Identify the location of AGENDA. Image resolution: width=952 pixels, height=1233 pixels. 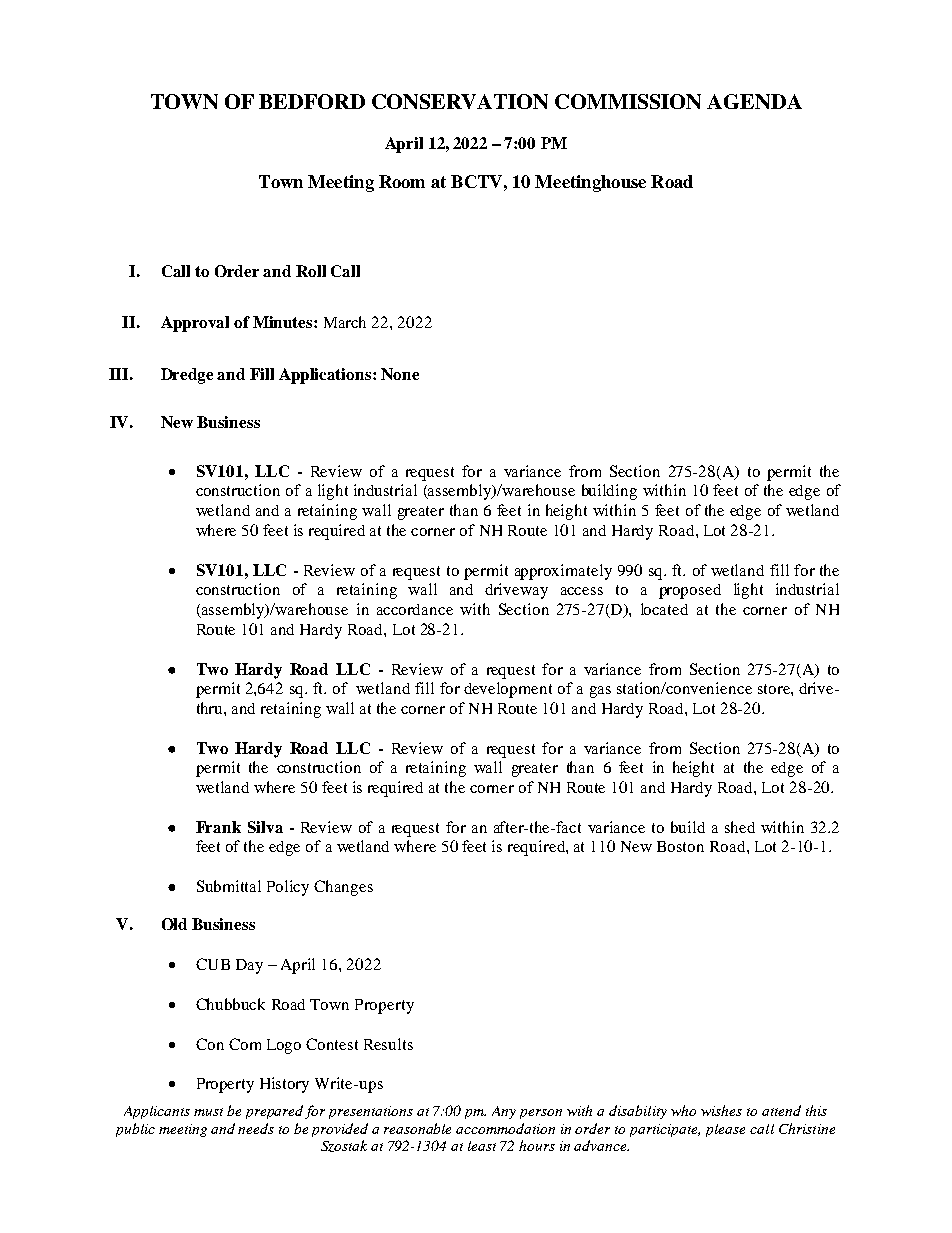
(754, 101).
